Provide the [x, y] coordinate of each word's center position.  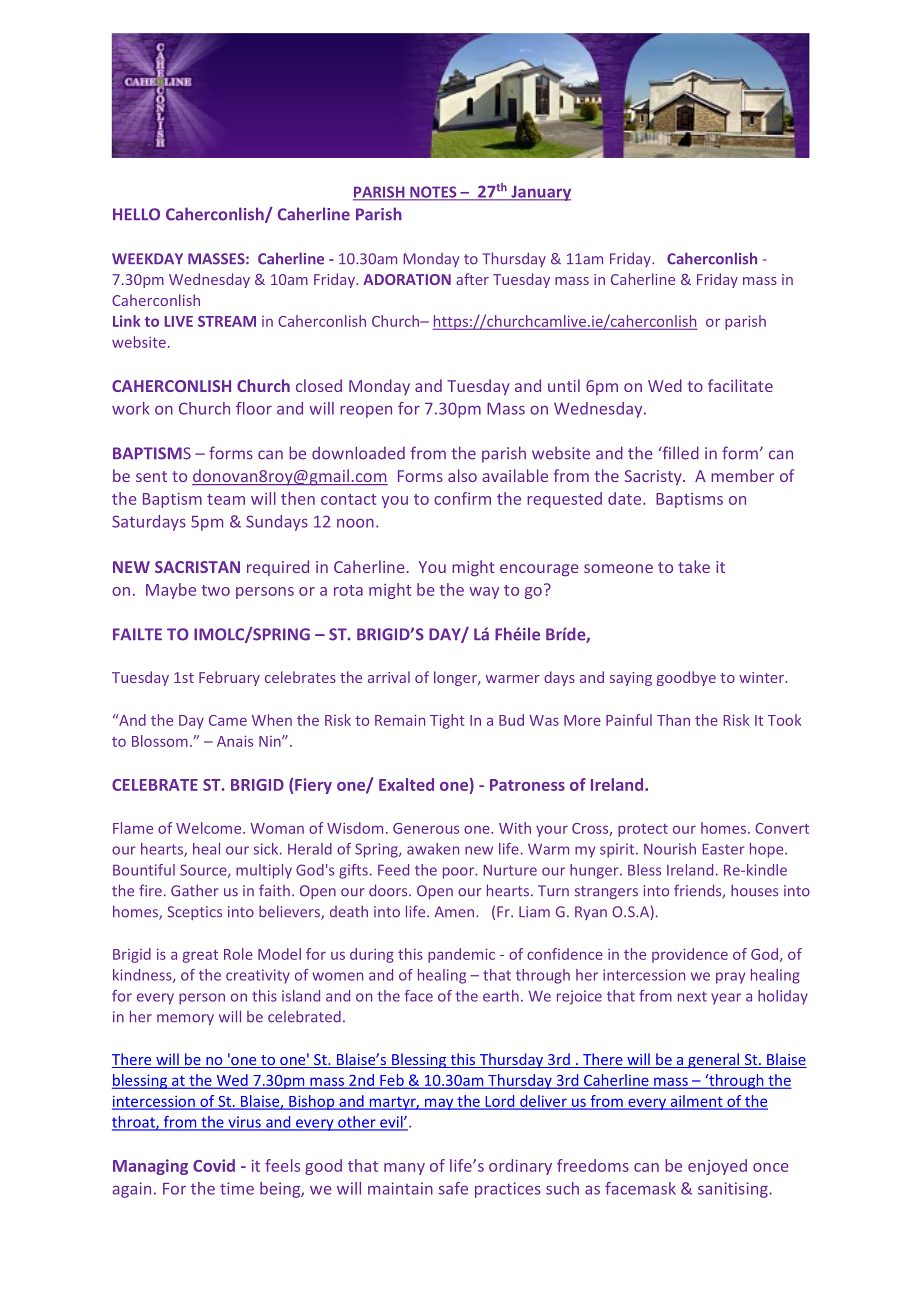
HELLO [136, 214]
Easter [724, 849]
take [694, 566]
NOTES [433, 193]
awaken [433, 849]
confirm [462, 498]
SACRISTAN [197, 567]
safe [453, 1188]
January [540, 193]
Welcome [210, 828]
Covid [214, 1165]
